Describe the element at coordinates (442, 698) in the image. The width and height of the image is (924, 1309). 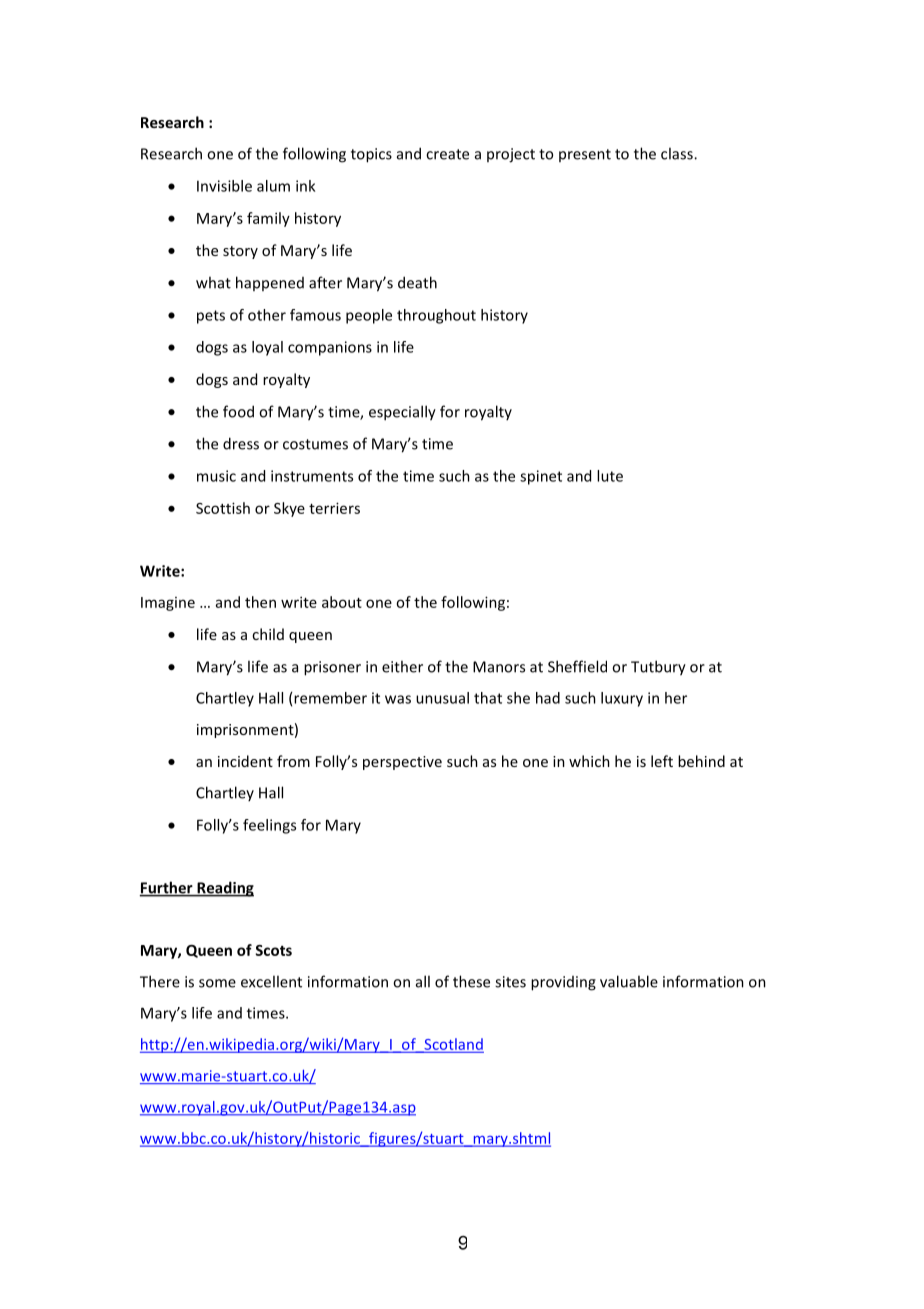
I see `unusual` at that location.
